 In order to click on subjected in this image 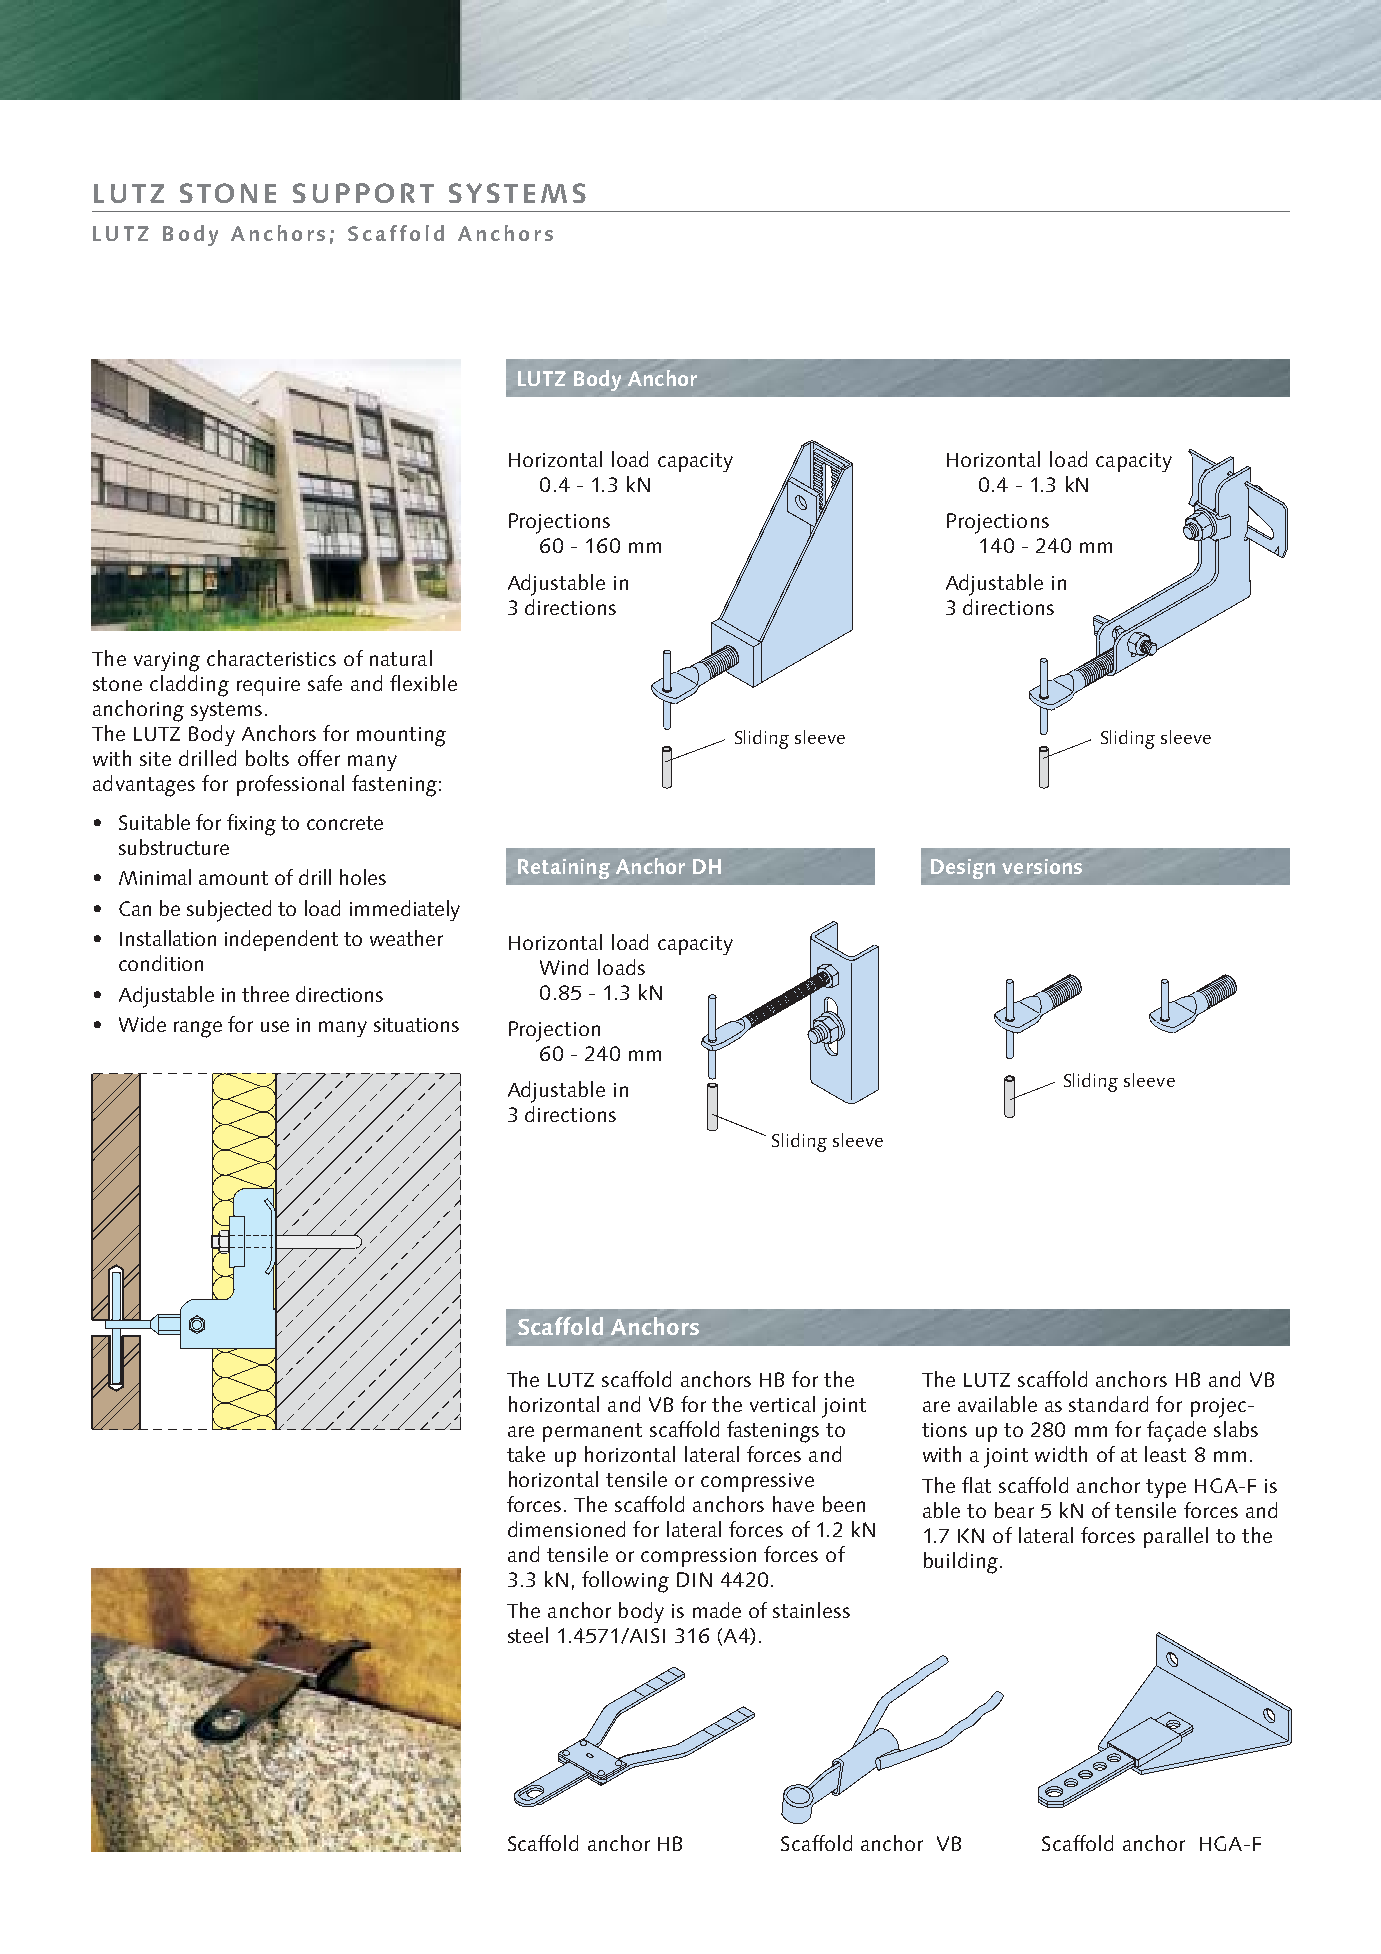, I will do `click(229, 911)`.
